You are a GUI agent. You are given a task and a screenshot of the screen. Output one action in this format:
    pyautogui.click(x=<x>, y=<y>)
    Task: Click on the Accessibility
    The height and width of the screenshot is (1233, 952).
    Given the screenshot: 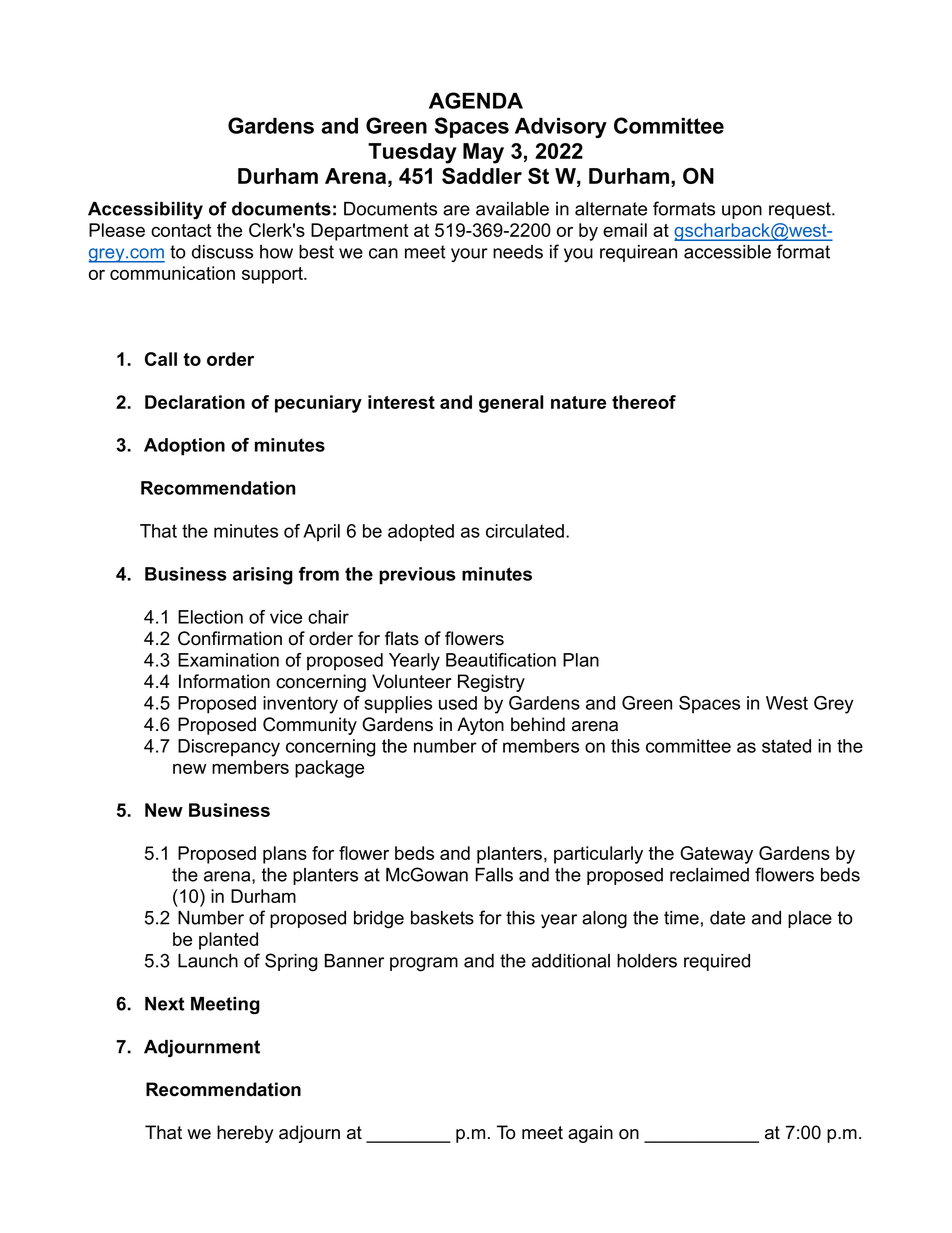 What is the action you would take?
    pyautogui.click(x=145, y=210)
